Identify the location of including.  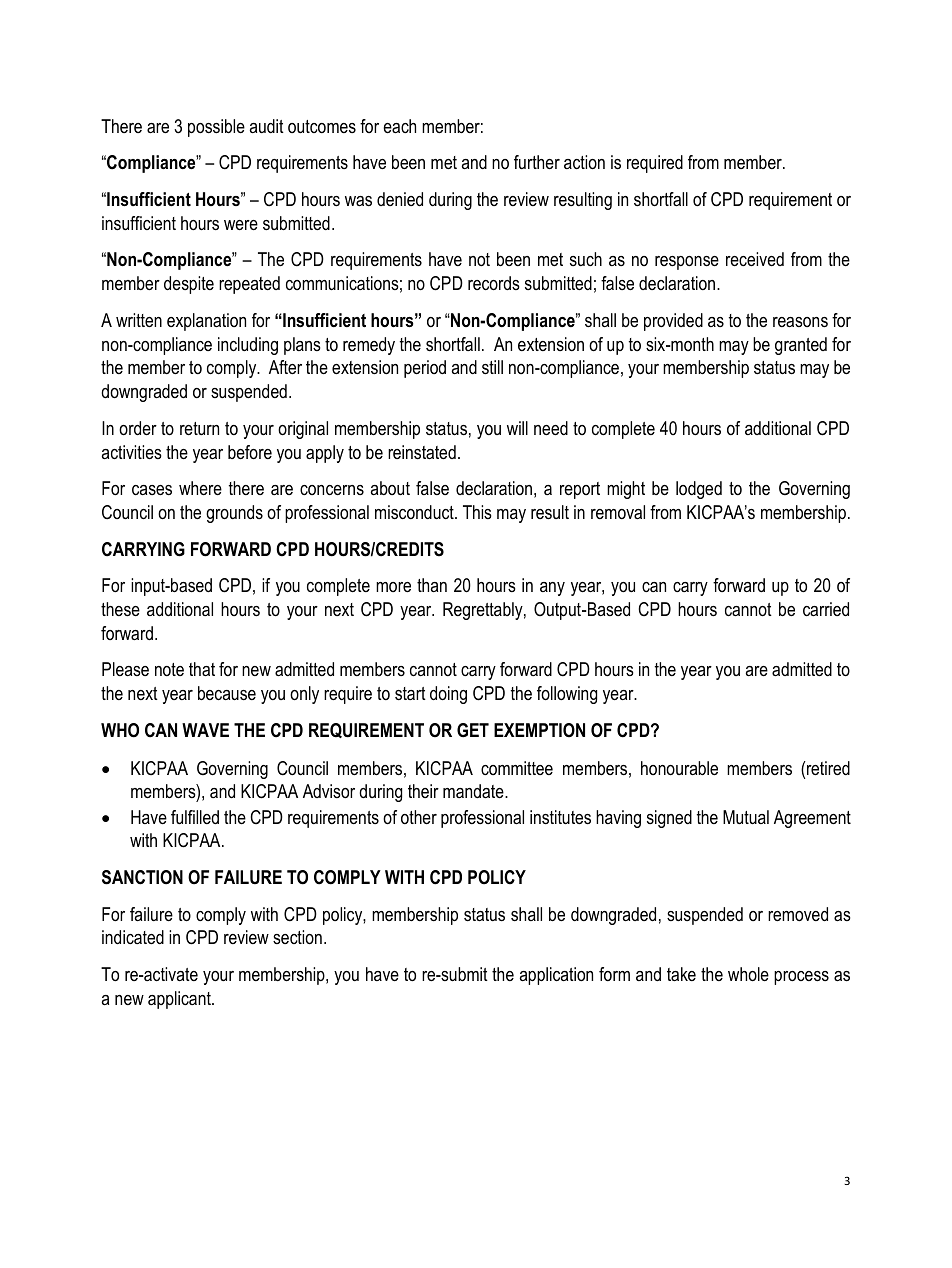
(248, 346).
